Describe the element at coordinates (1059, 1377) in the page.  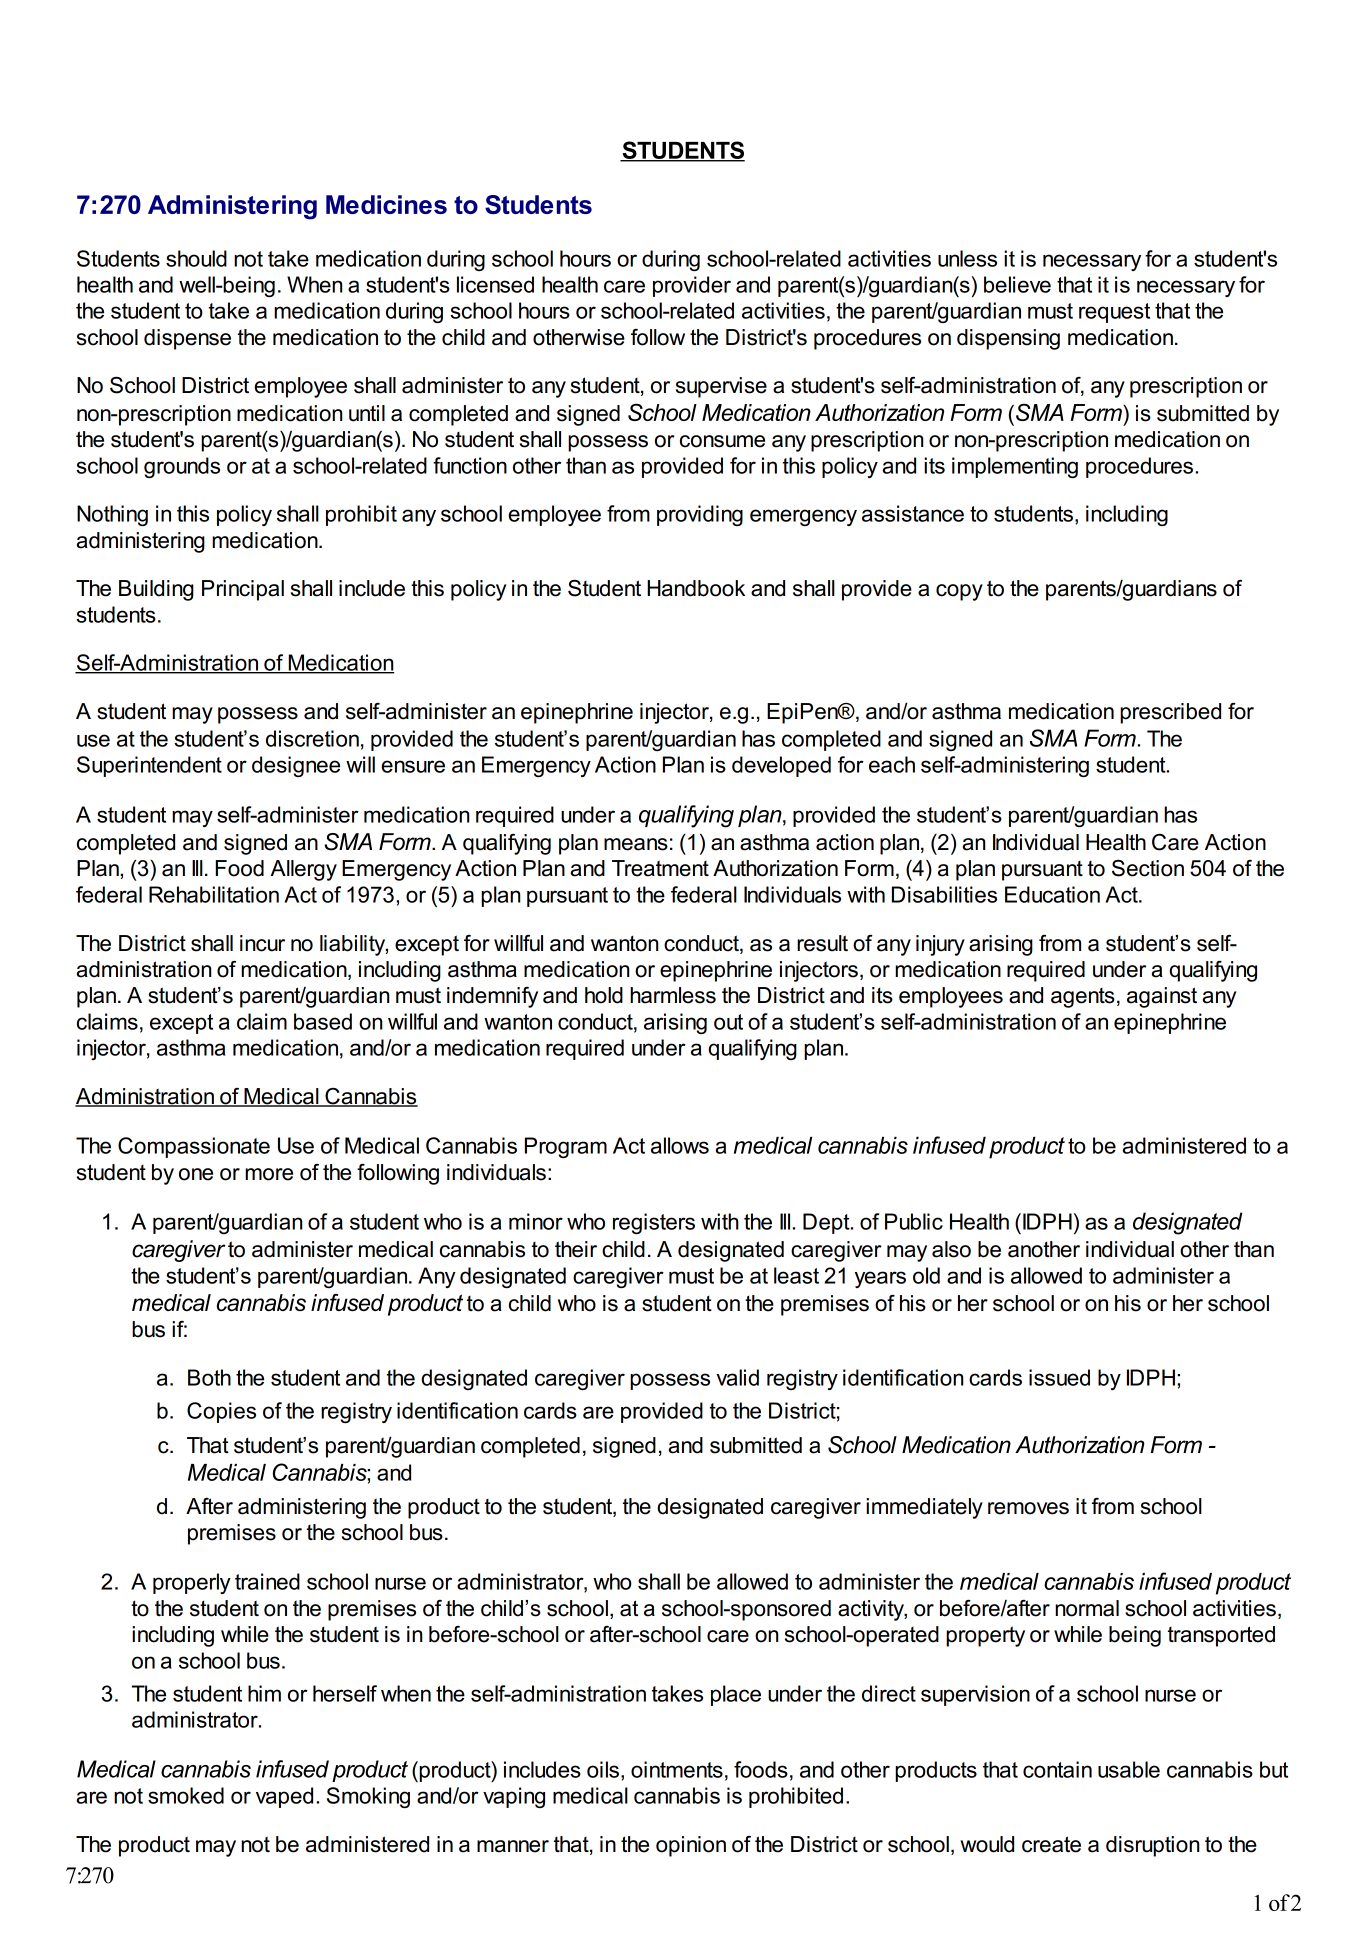
I see `issued` at that location.
